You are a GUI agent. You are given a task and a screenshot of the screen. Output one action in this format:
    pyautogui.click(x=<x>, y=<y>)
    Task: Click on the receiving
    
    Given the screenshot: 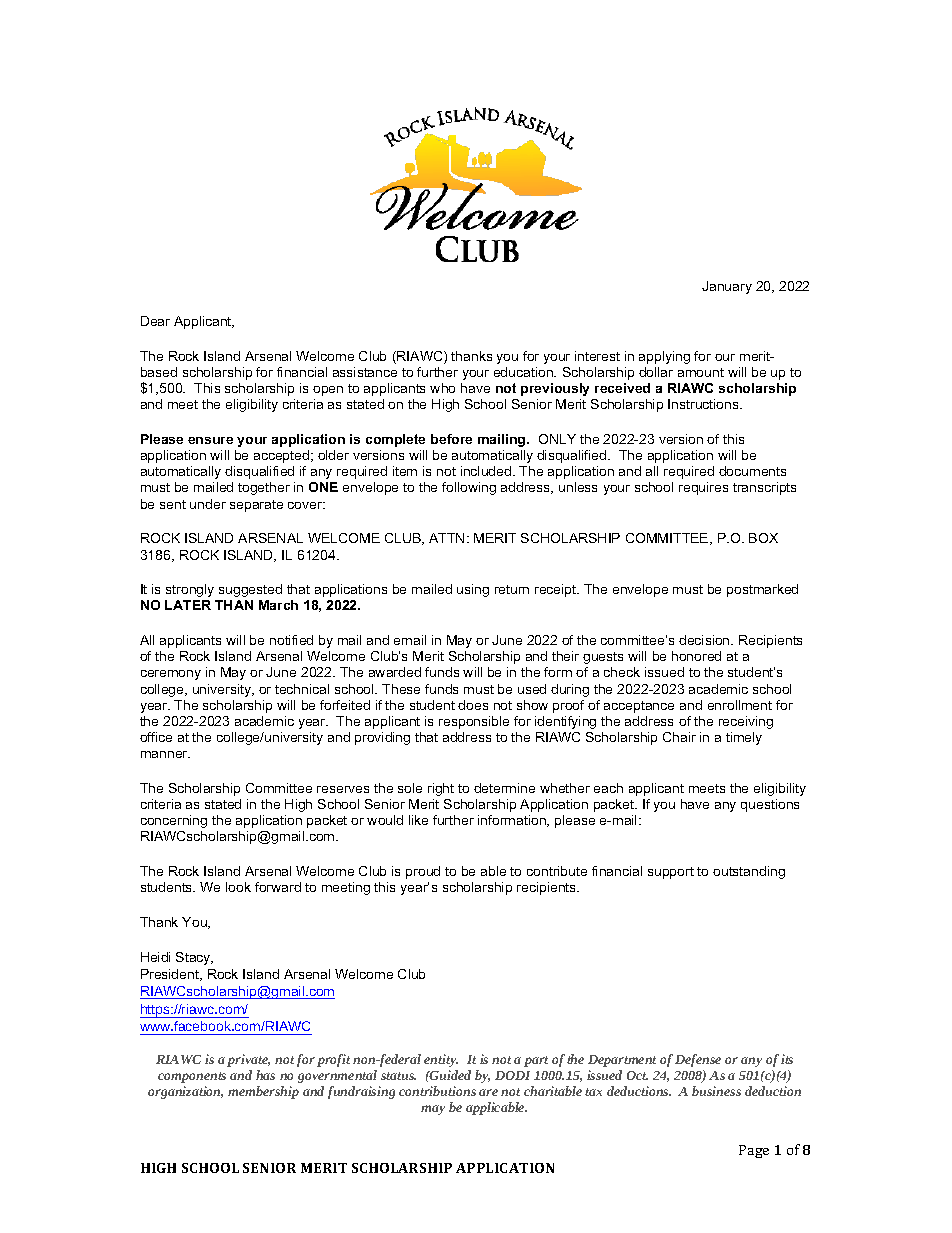 What is the action you would take?
    pyautogui.click(x=746, y=722)
